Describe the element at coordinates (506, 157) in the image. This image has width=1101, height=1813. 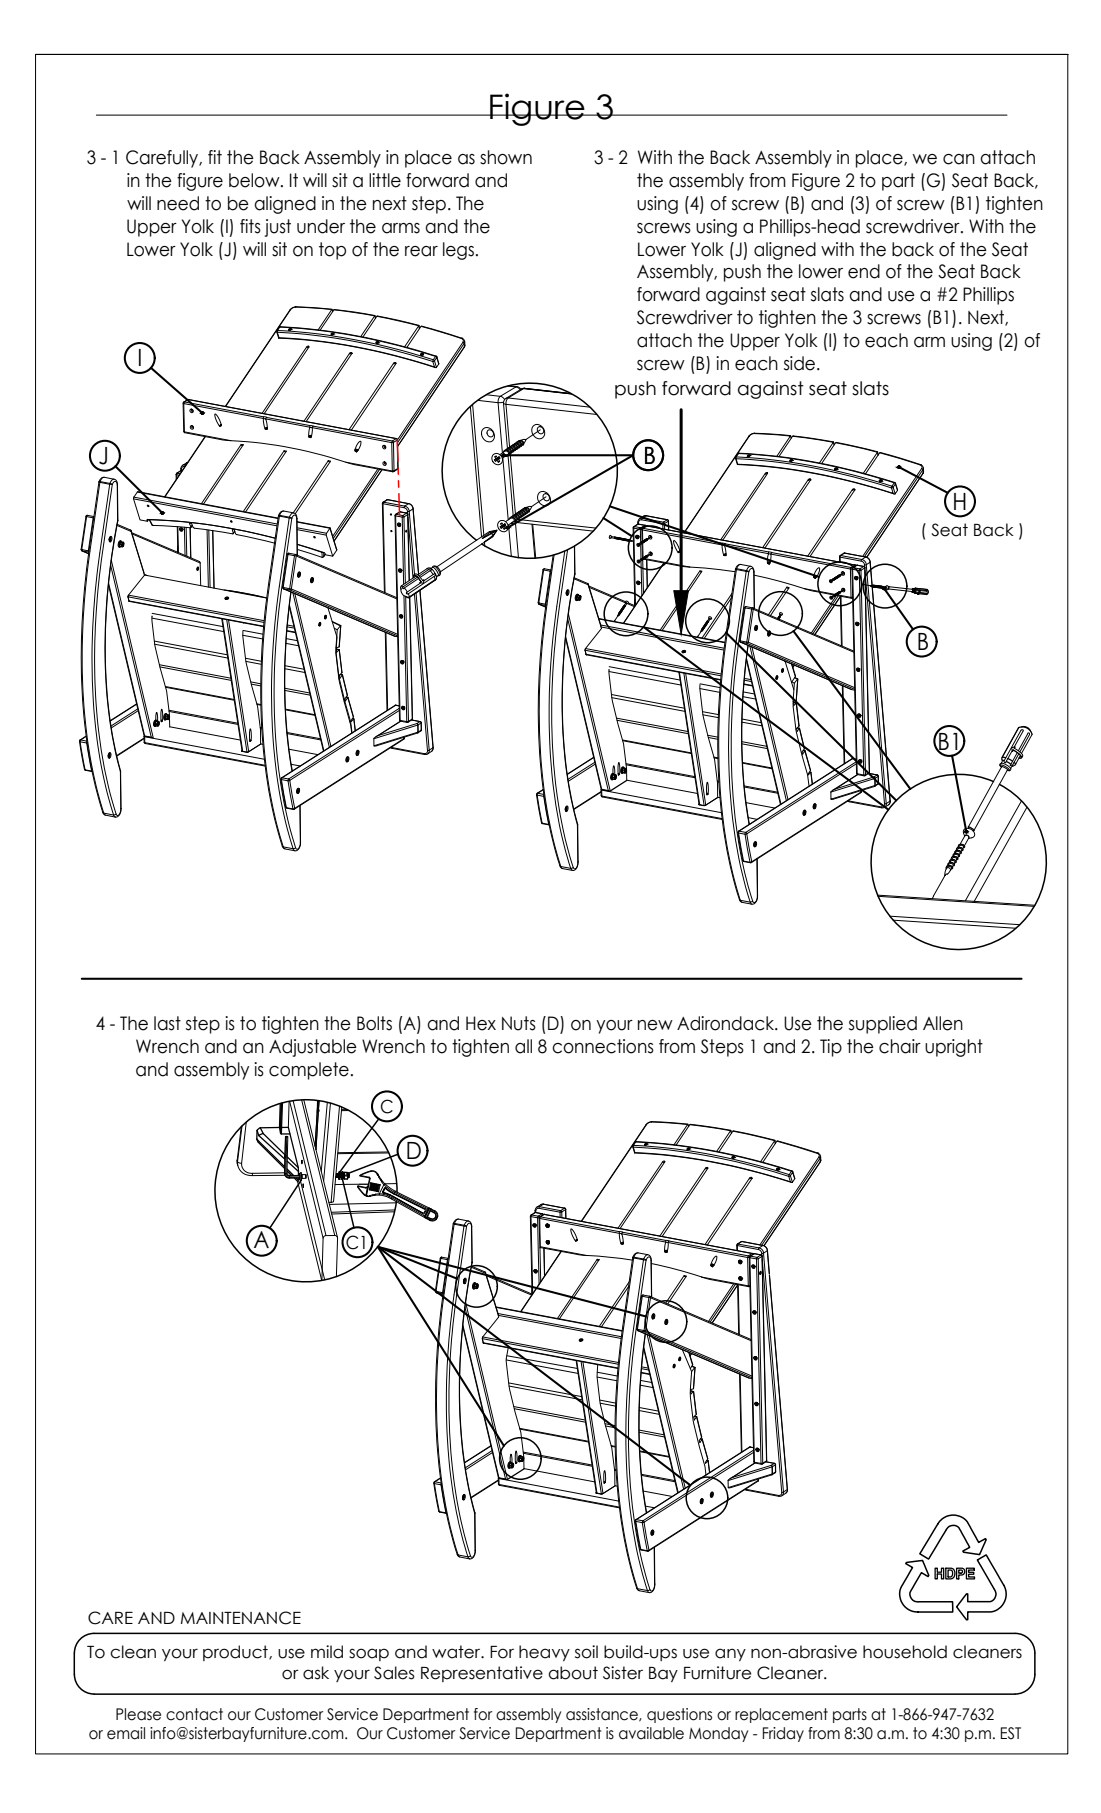
I see `shown` at that location.
